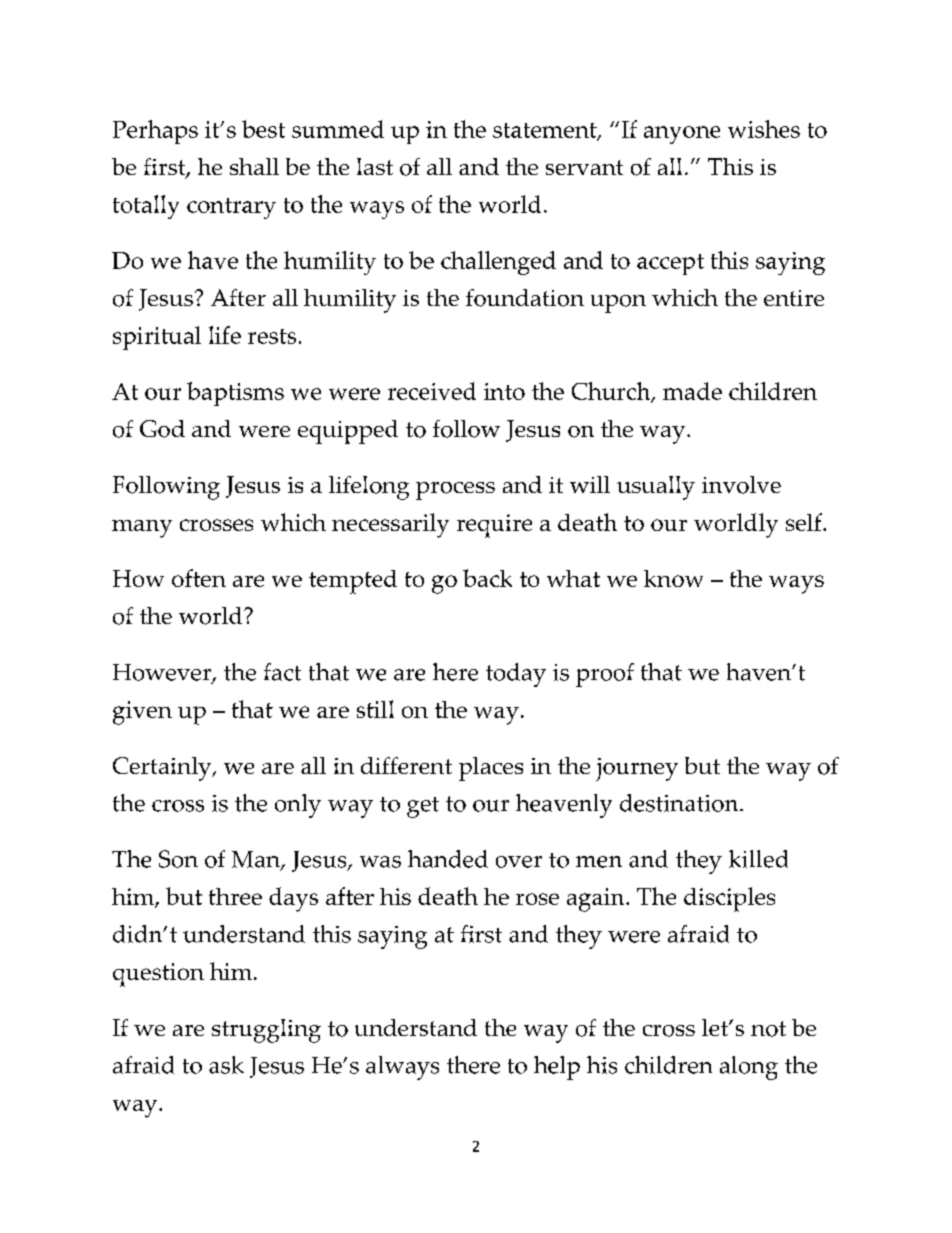  What do you see at coordinates (692, 391) in the document?
I see `made` at bounding box center [692, 391].
